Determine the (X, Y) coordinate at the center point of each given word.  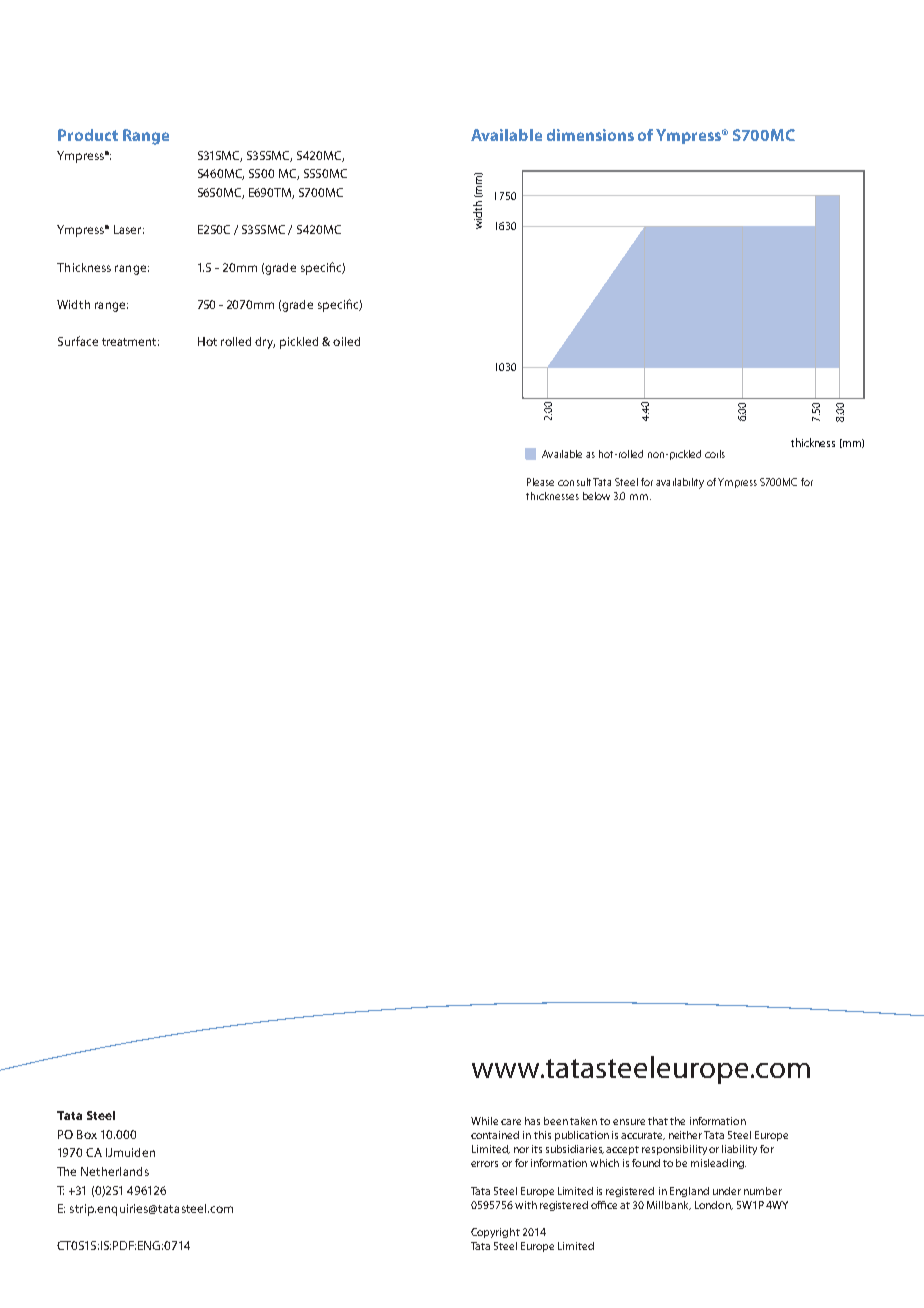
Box (87, 1134)
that (658, 1121)
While (484, 1121)
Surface (78, 341)
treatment (130, 342)
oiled (346, 341)
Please (540, 482)
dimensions (590, 135)
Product (88, 135)
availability (680, 483)
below (596, 496)
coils (715, 454)
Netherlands (115, 1171)
